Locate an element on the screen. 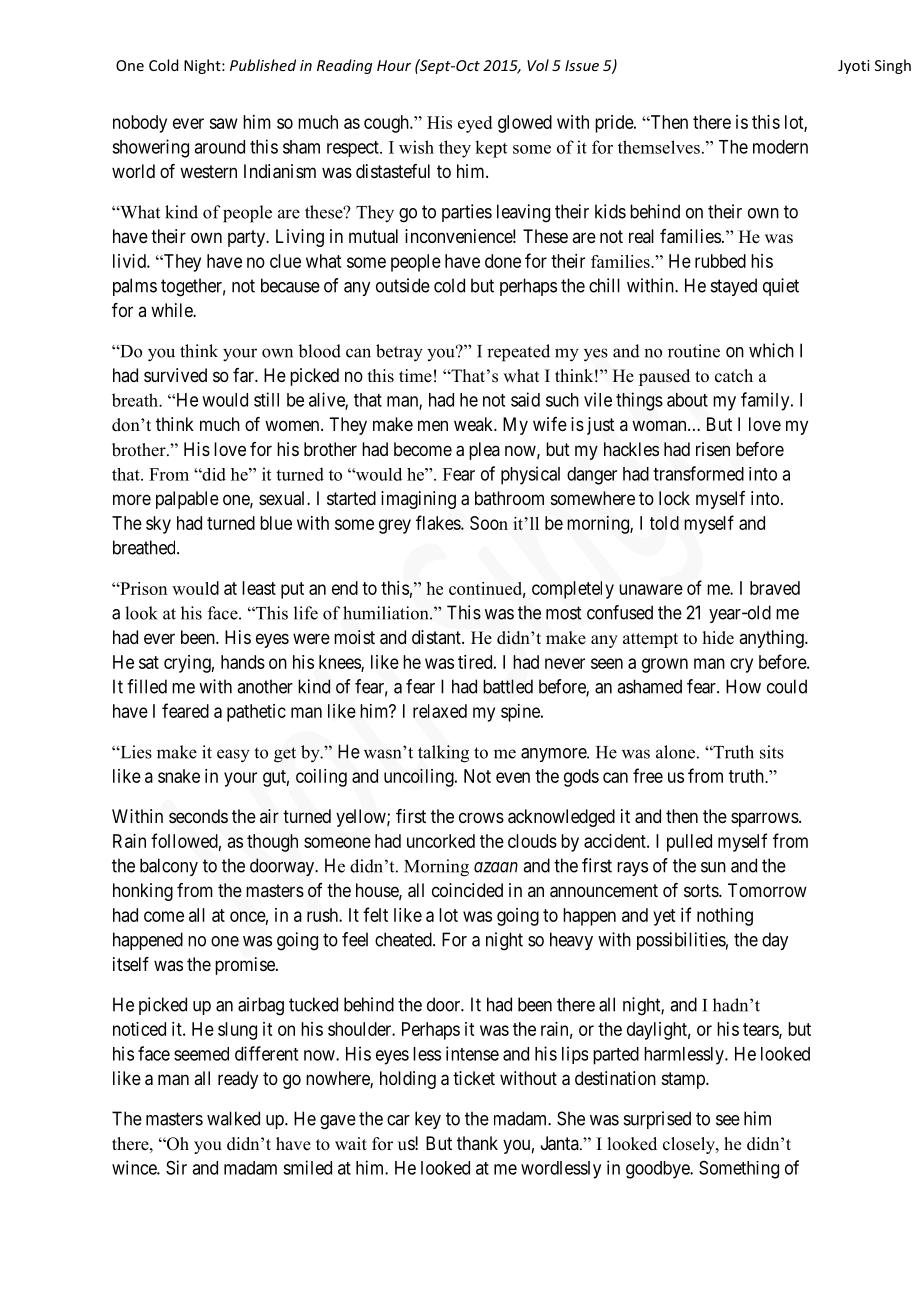  women is located at coordinates (293, 425).
